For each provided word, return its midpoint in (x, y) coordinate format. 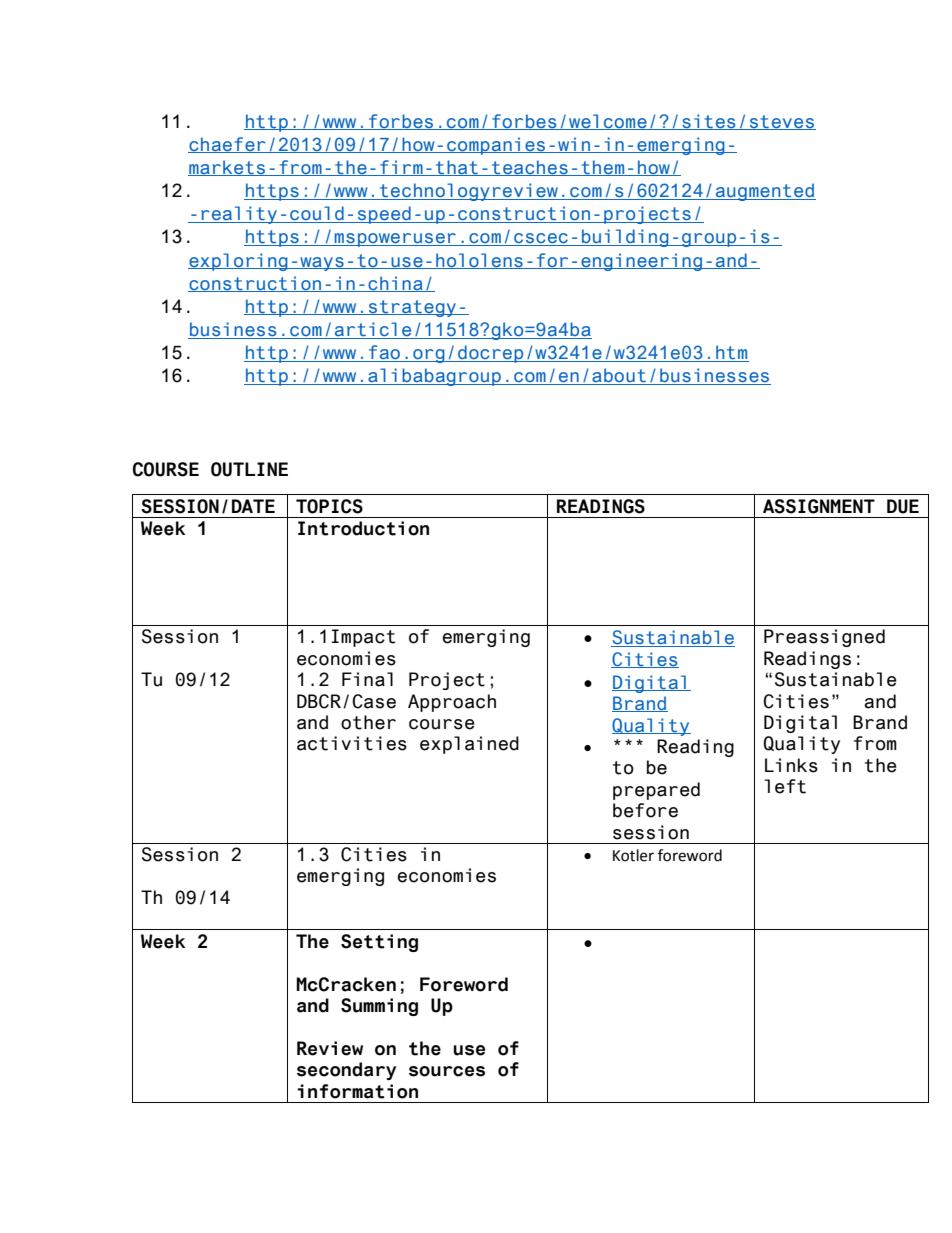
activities (352, 743)
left (785, 786)
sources (447, 1071)
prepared (656, 791)
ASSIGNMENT (819, 506)
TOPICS (329, 506)
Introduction (363, 528)
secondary (346, 1071)
